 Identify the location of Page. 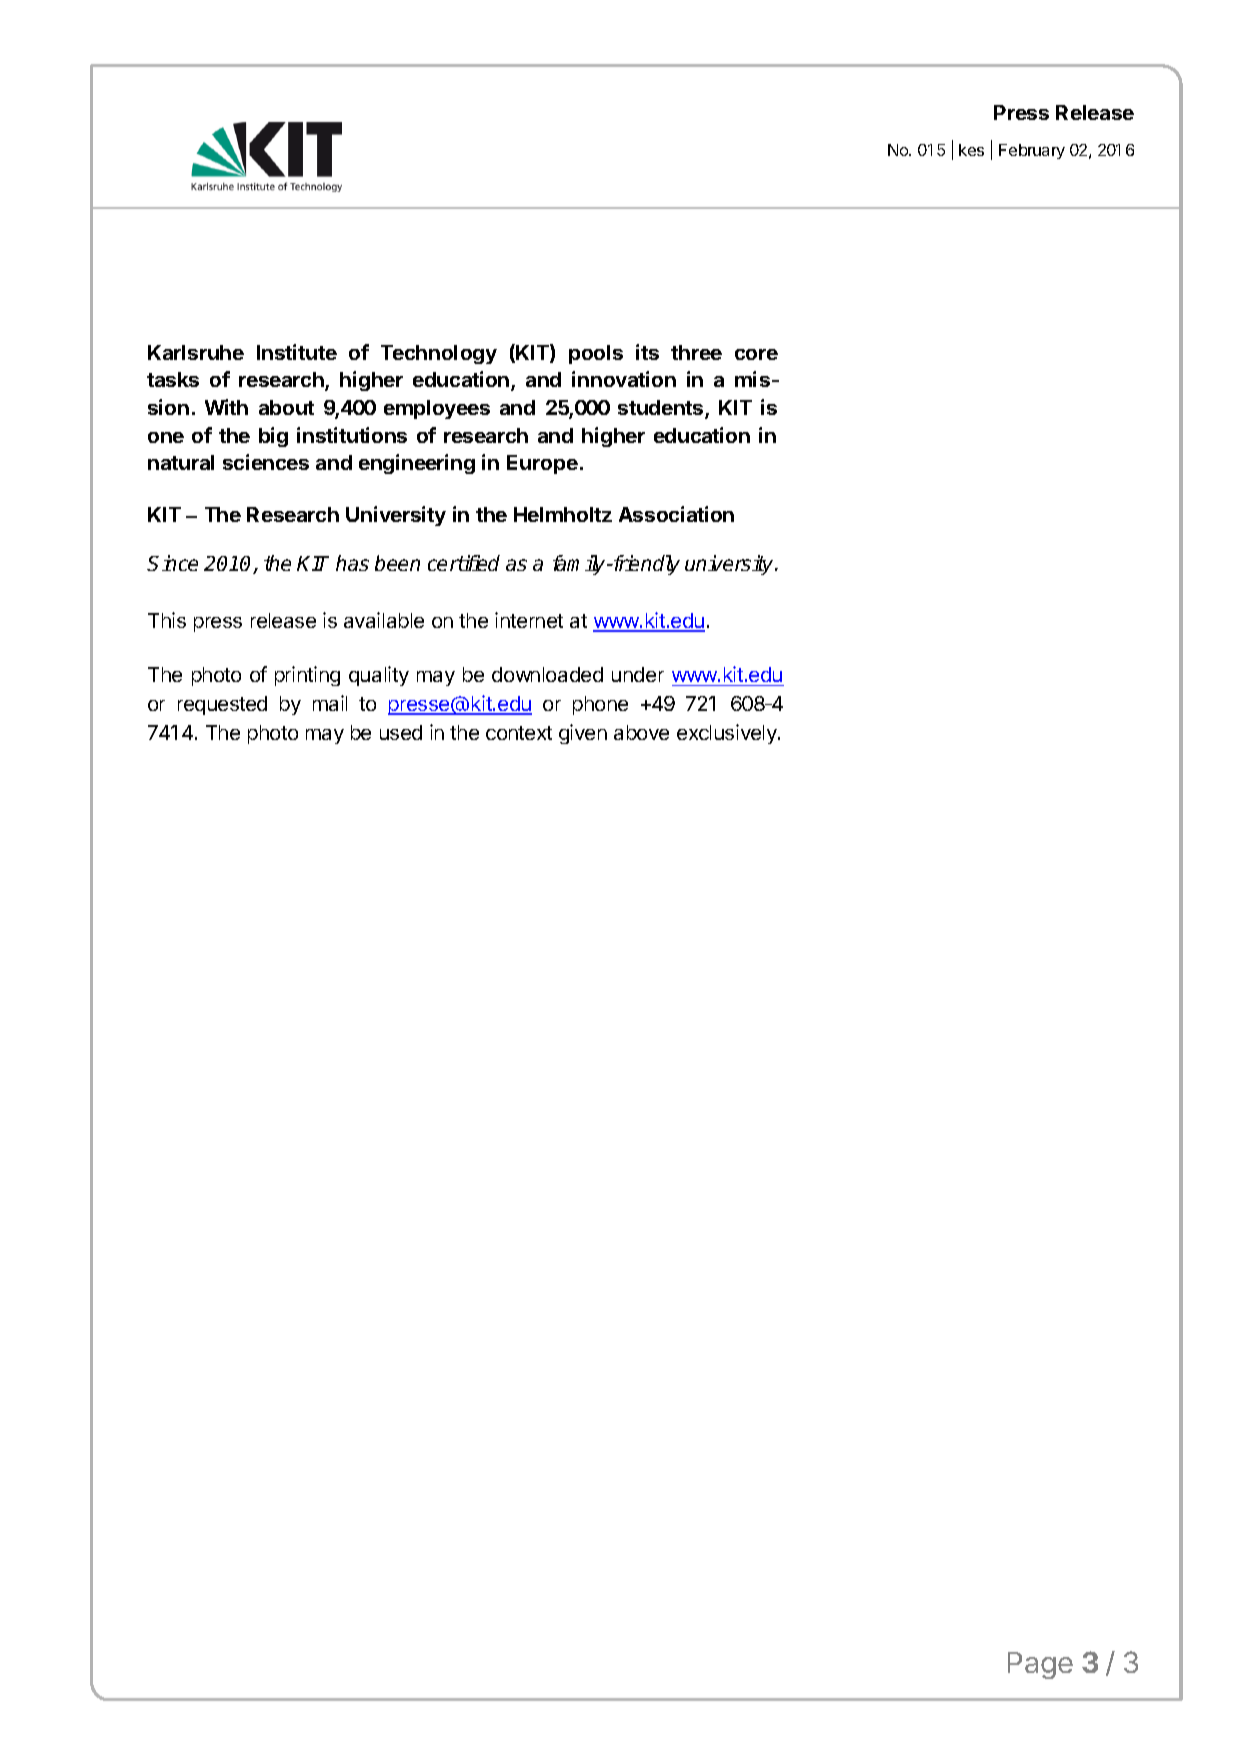
(1040, 1665).
